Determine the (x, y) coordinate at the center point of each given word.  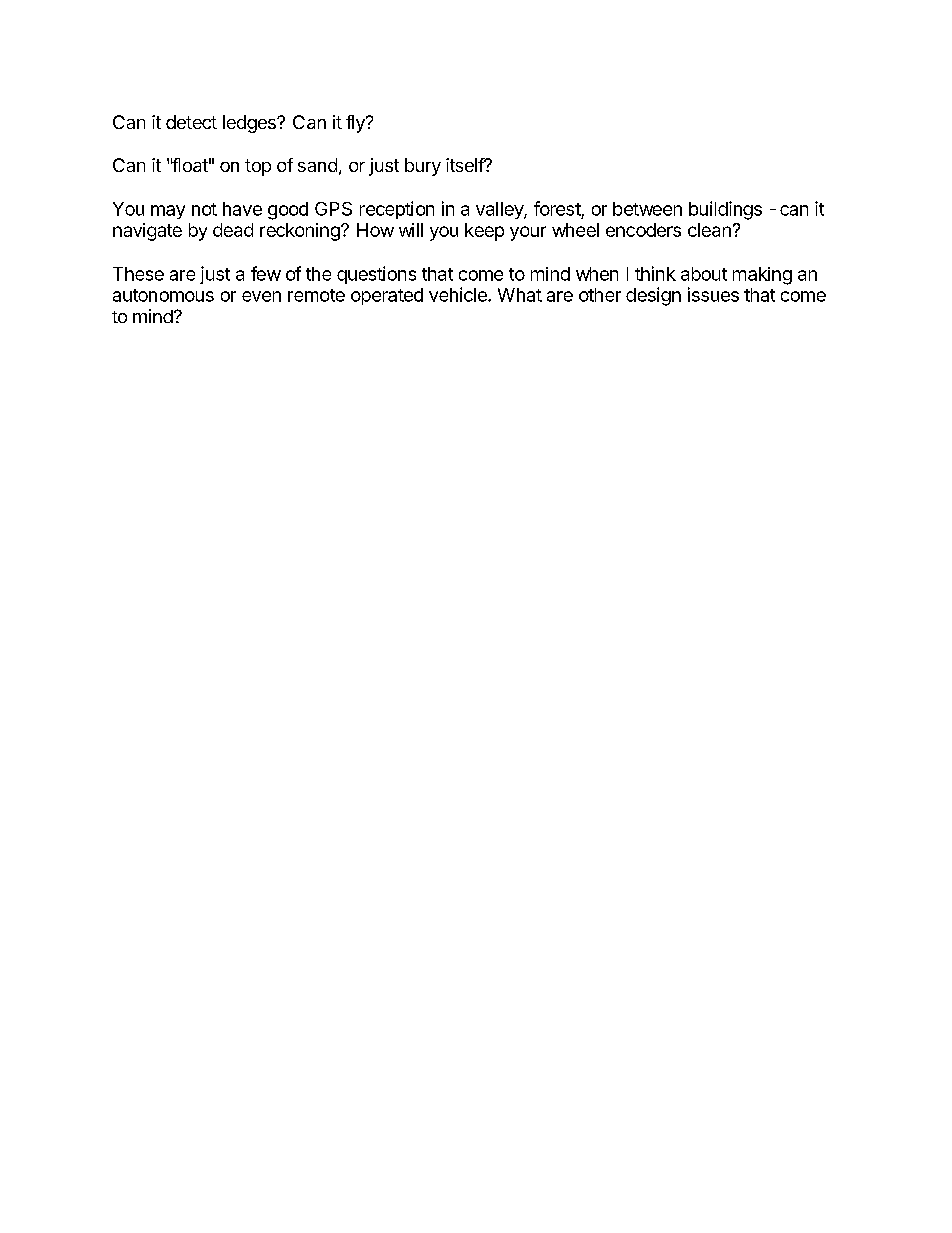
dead (233, 230)
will (411, 230)
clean (709, 230)
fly (356, 124)
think (655, 273)
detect (191, 122)
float (189, 165)
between (647, 209)
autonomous (163, 295)
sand (317, 165)
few (266, 273)
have (242, 209)
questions (376, 275)
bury (423, 167)
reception (397, 210)
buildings (725, 210)
